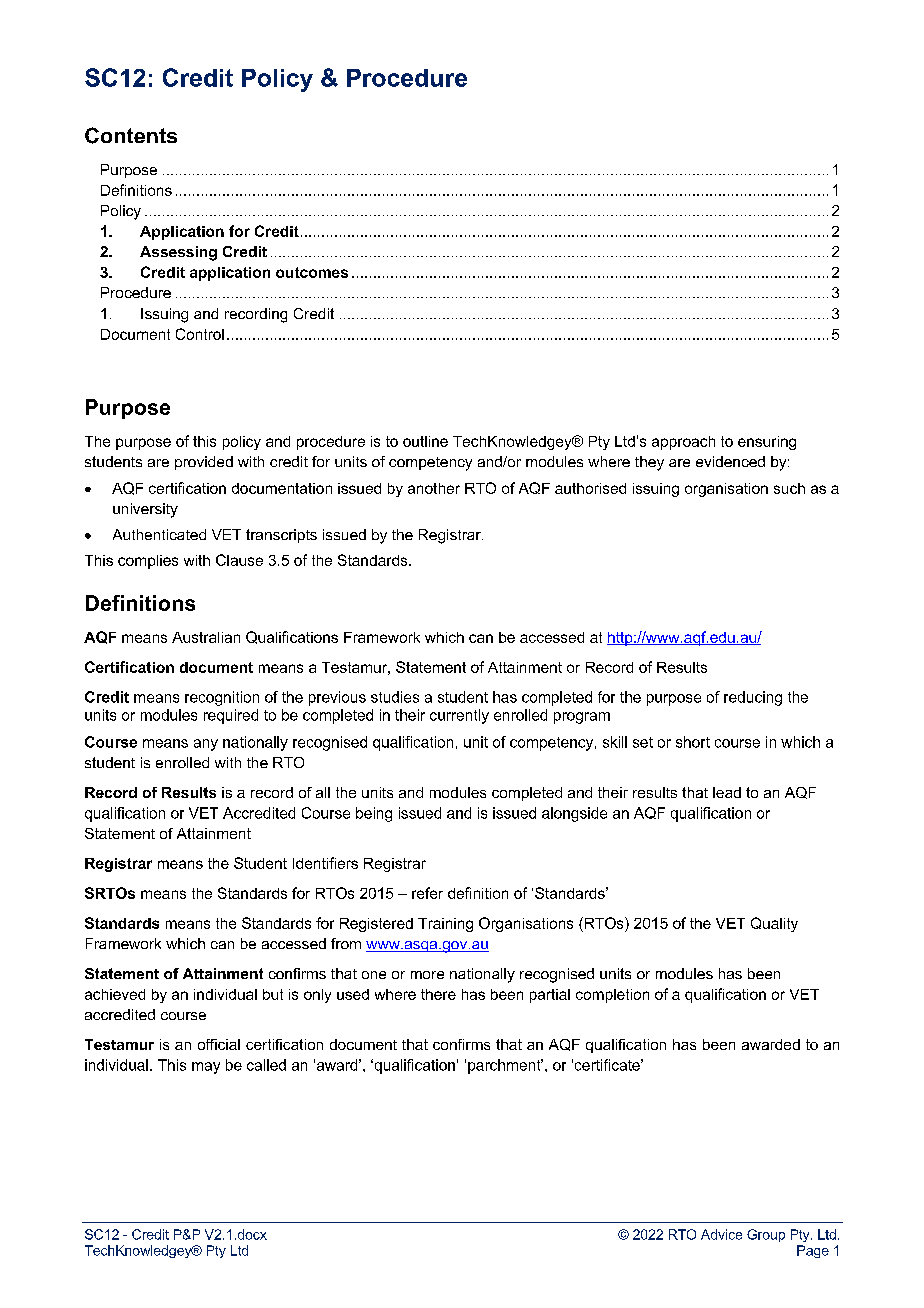  Describe the element at coordinates (312, 272) in the screenshot. I see `outcomes` at that location.
